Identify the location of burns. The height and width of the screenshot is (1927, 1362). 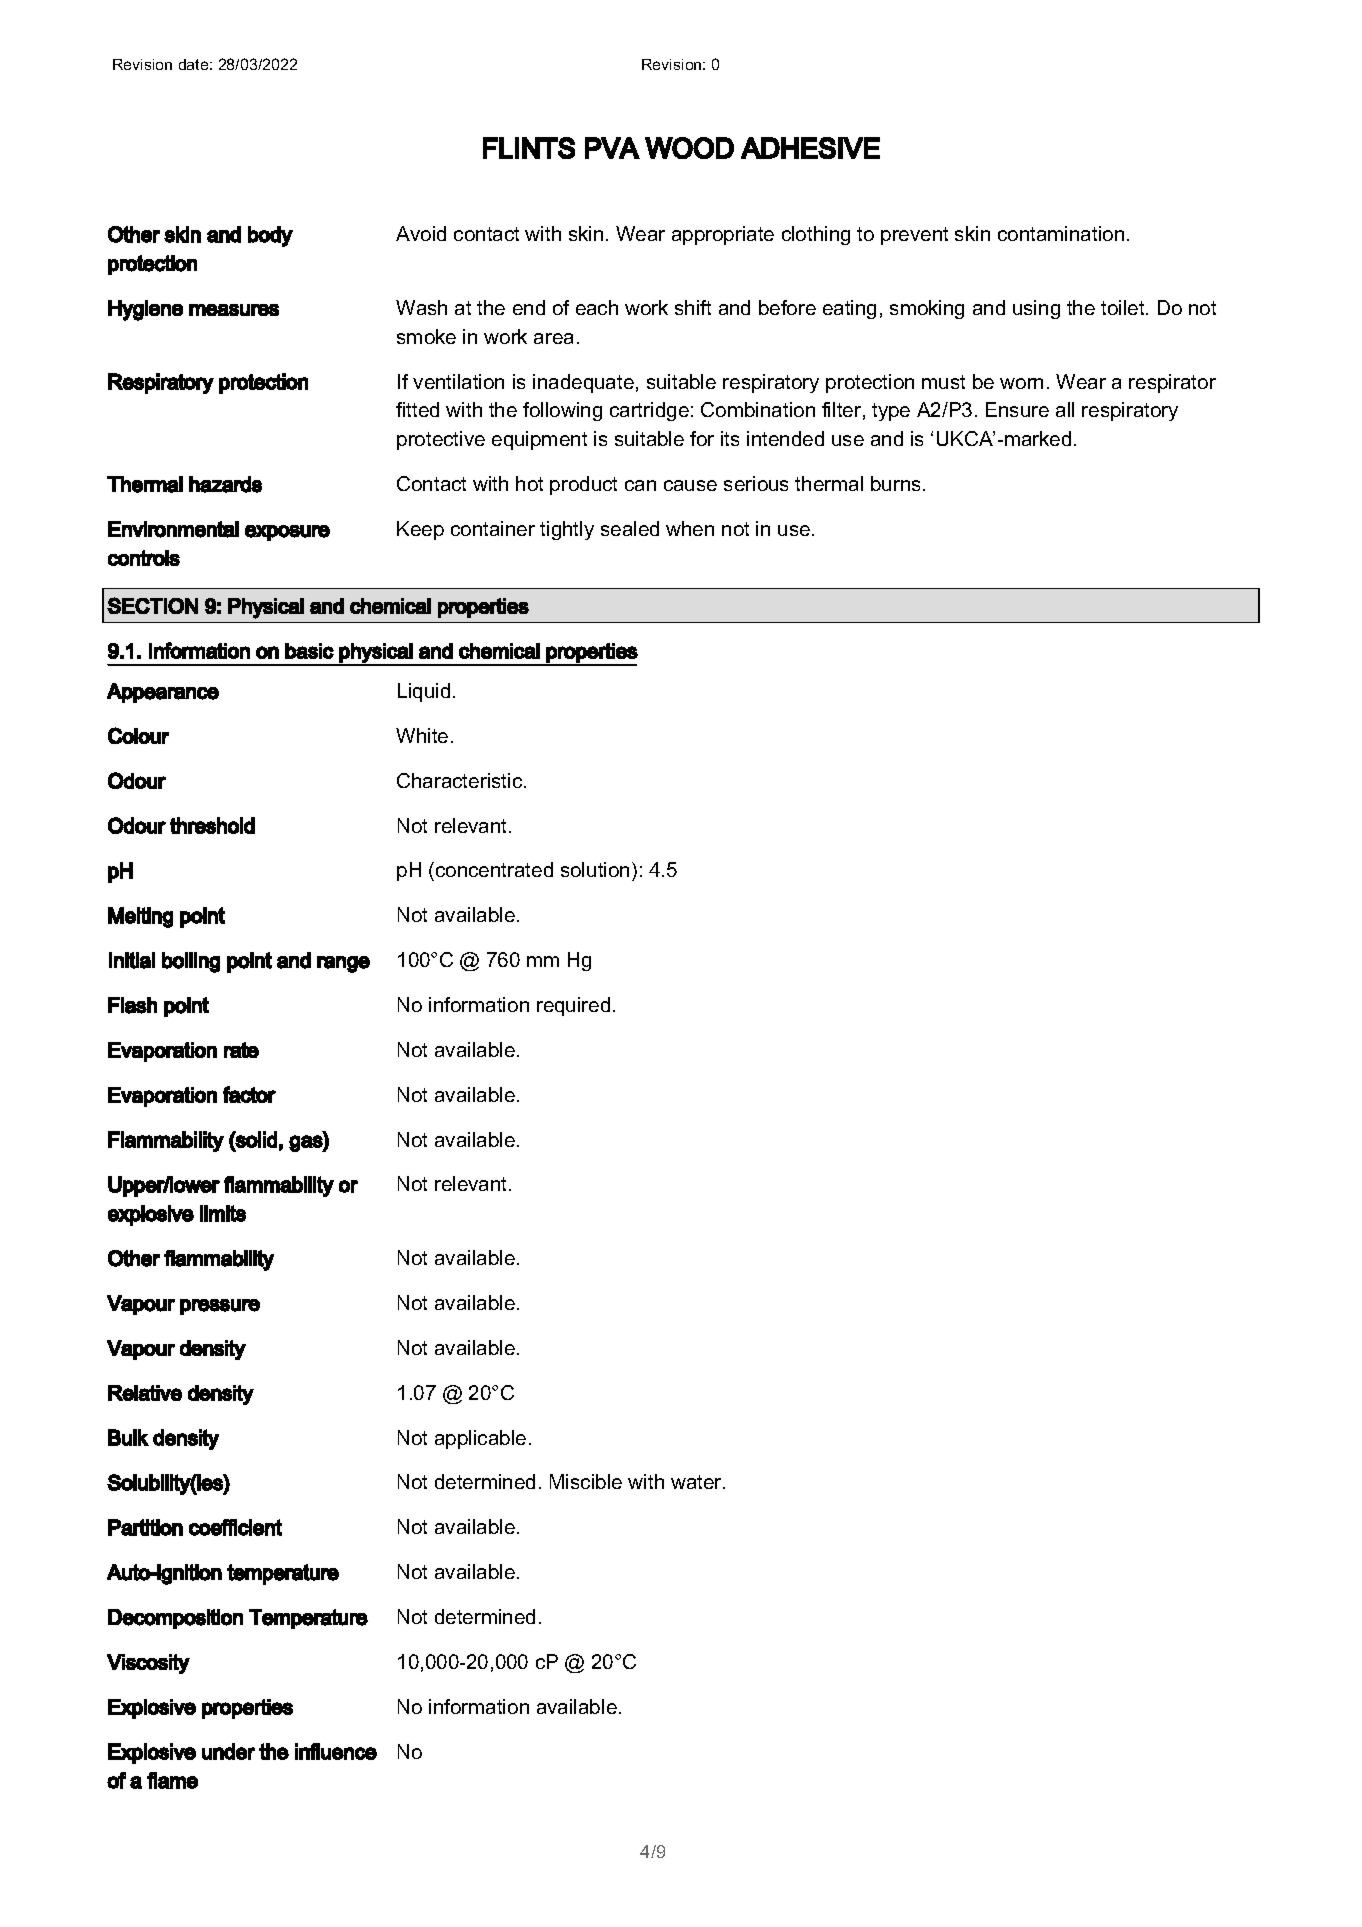
(897, 483).
